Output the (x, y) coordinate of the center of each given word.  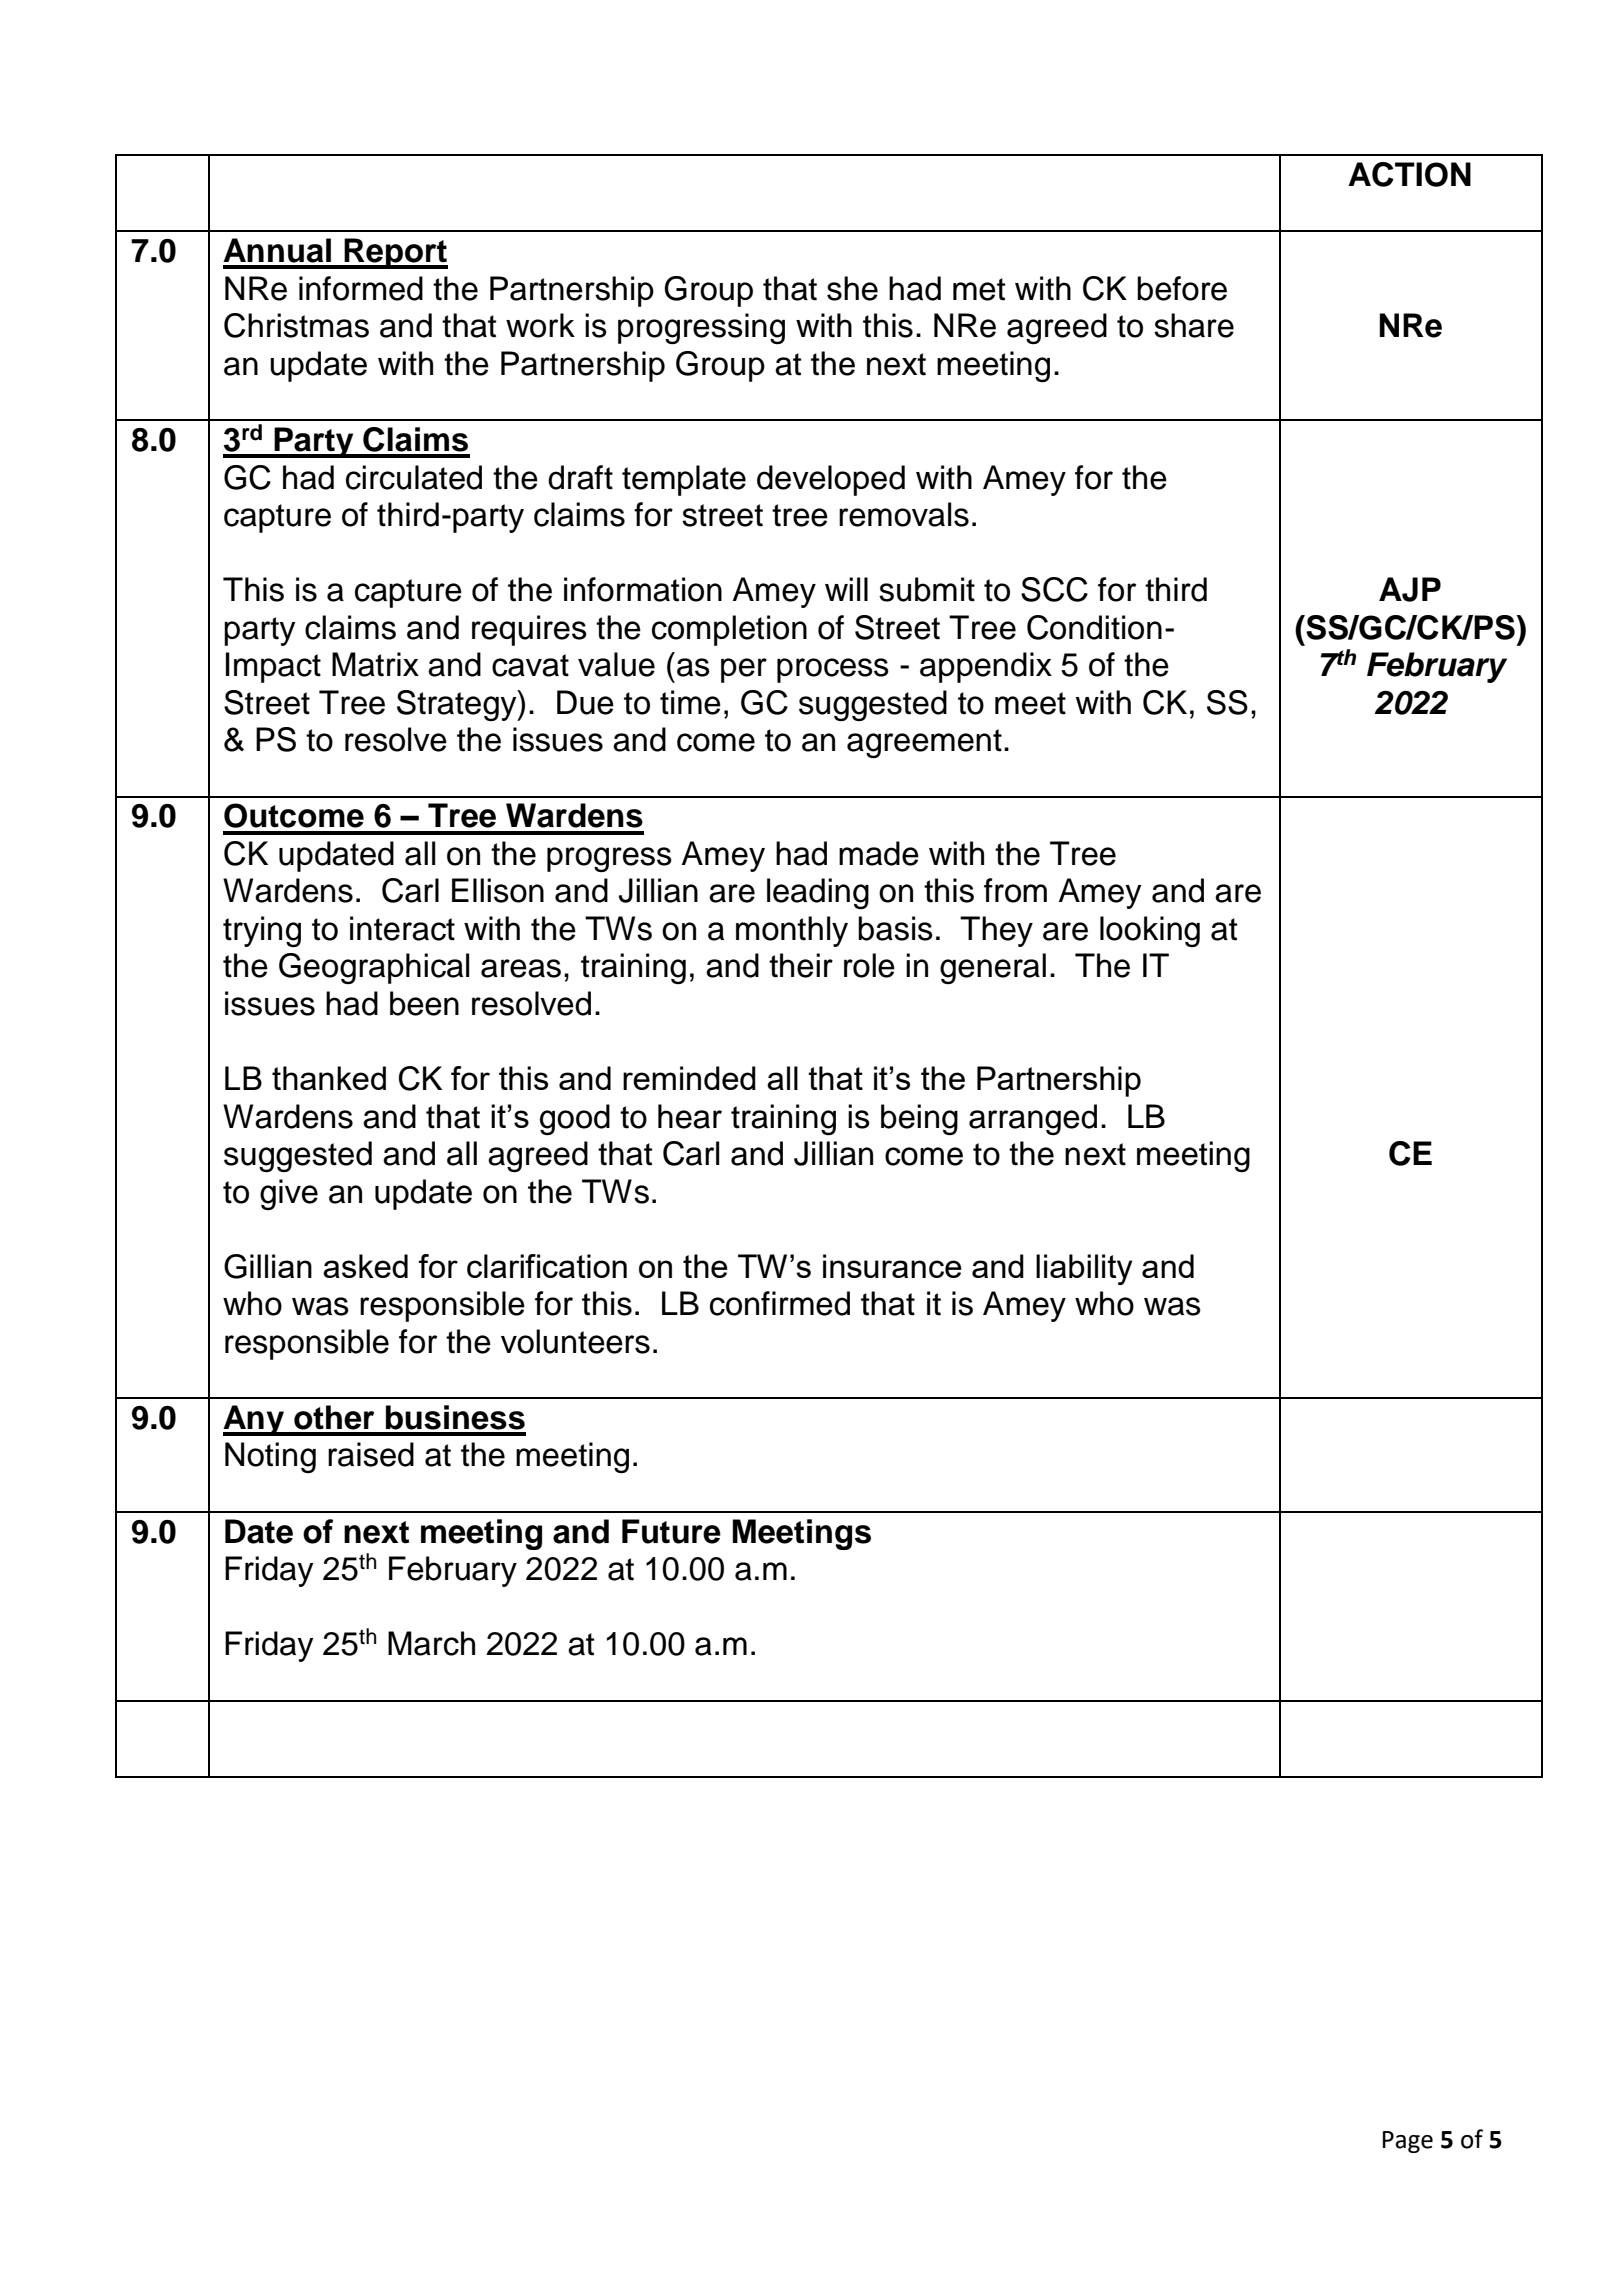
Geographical (374, 968)
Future (671, 1531)
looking (1150, 931)
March (431, 1643)
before (1182, 288)
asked (365, 1266)
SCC (1054, 589)
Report (395, 253)
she (852, 288)
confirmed (780, 1303)
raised (371, 1454)
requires (529, 630)
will (846, 589)
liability (1084, 1269)
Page (1407, 2142)
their (801, 965)
